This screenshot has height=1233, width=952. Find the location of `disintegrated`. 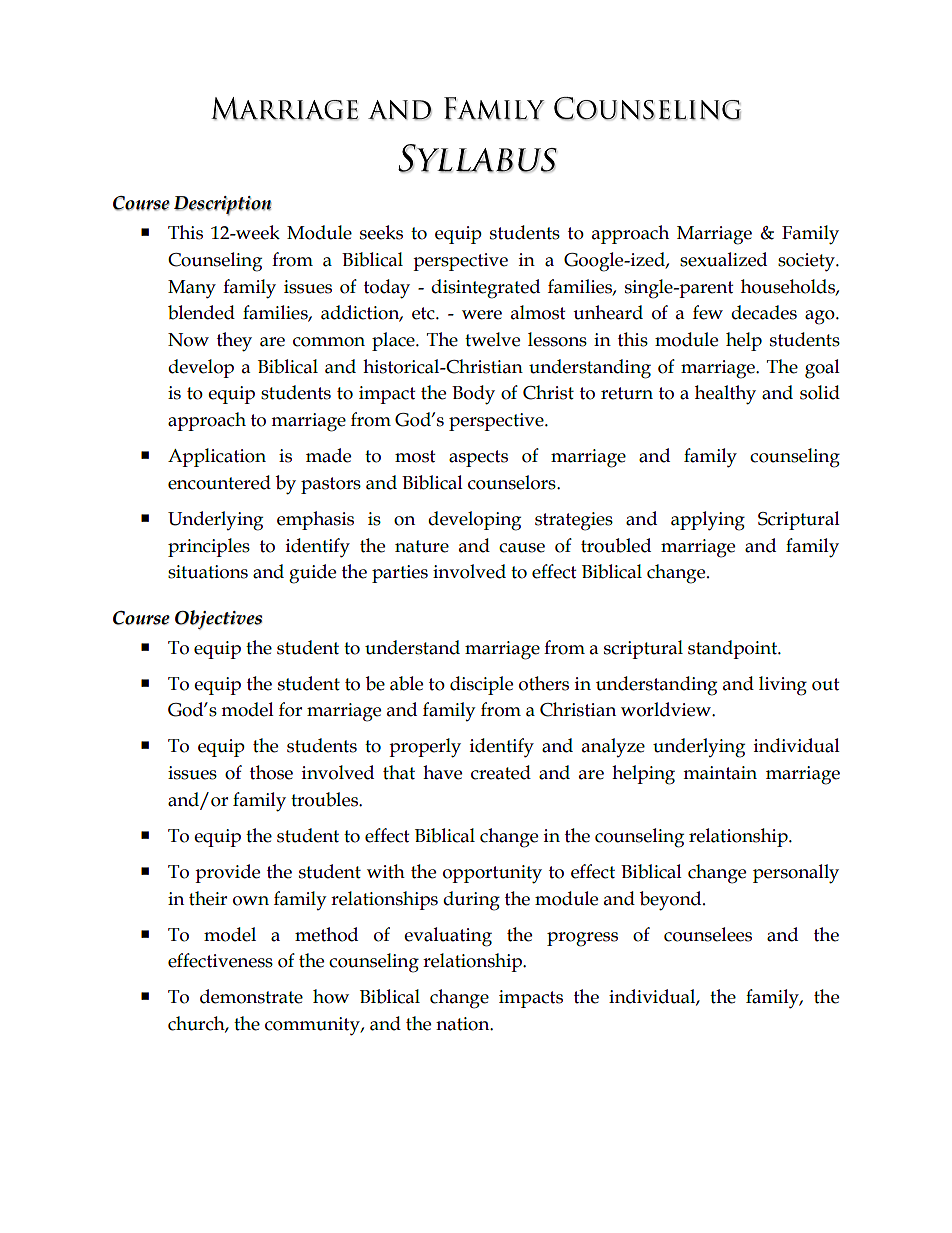

disintegrated is located at coordinates (485, 289).
